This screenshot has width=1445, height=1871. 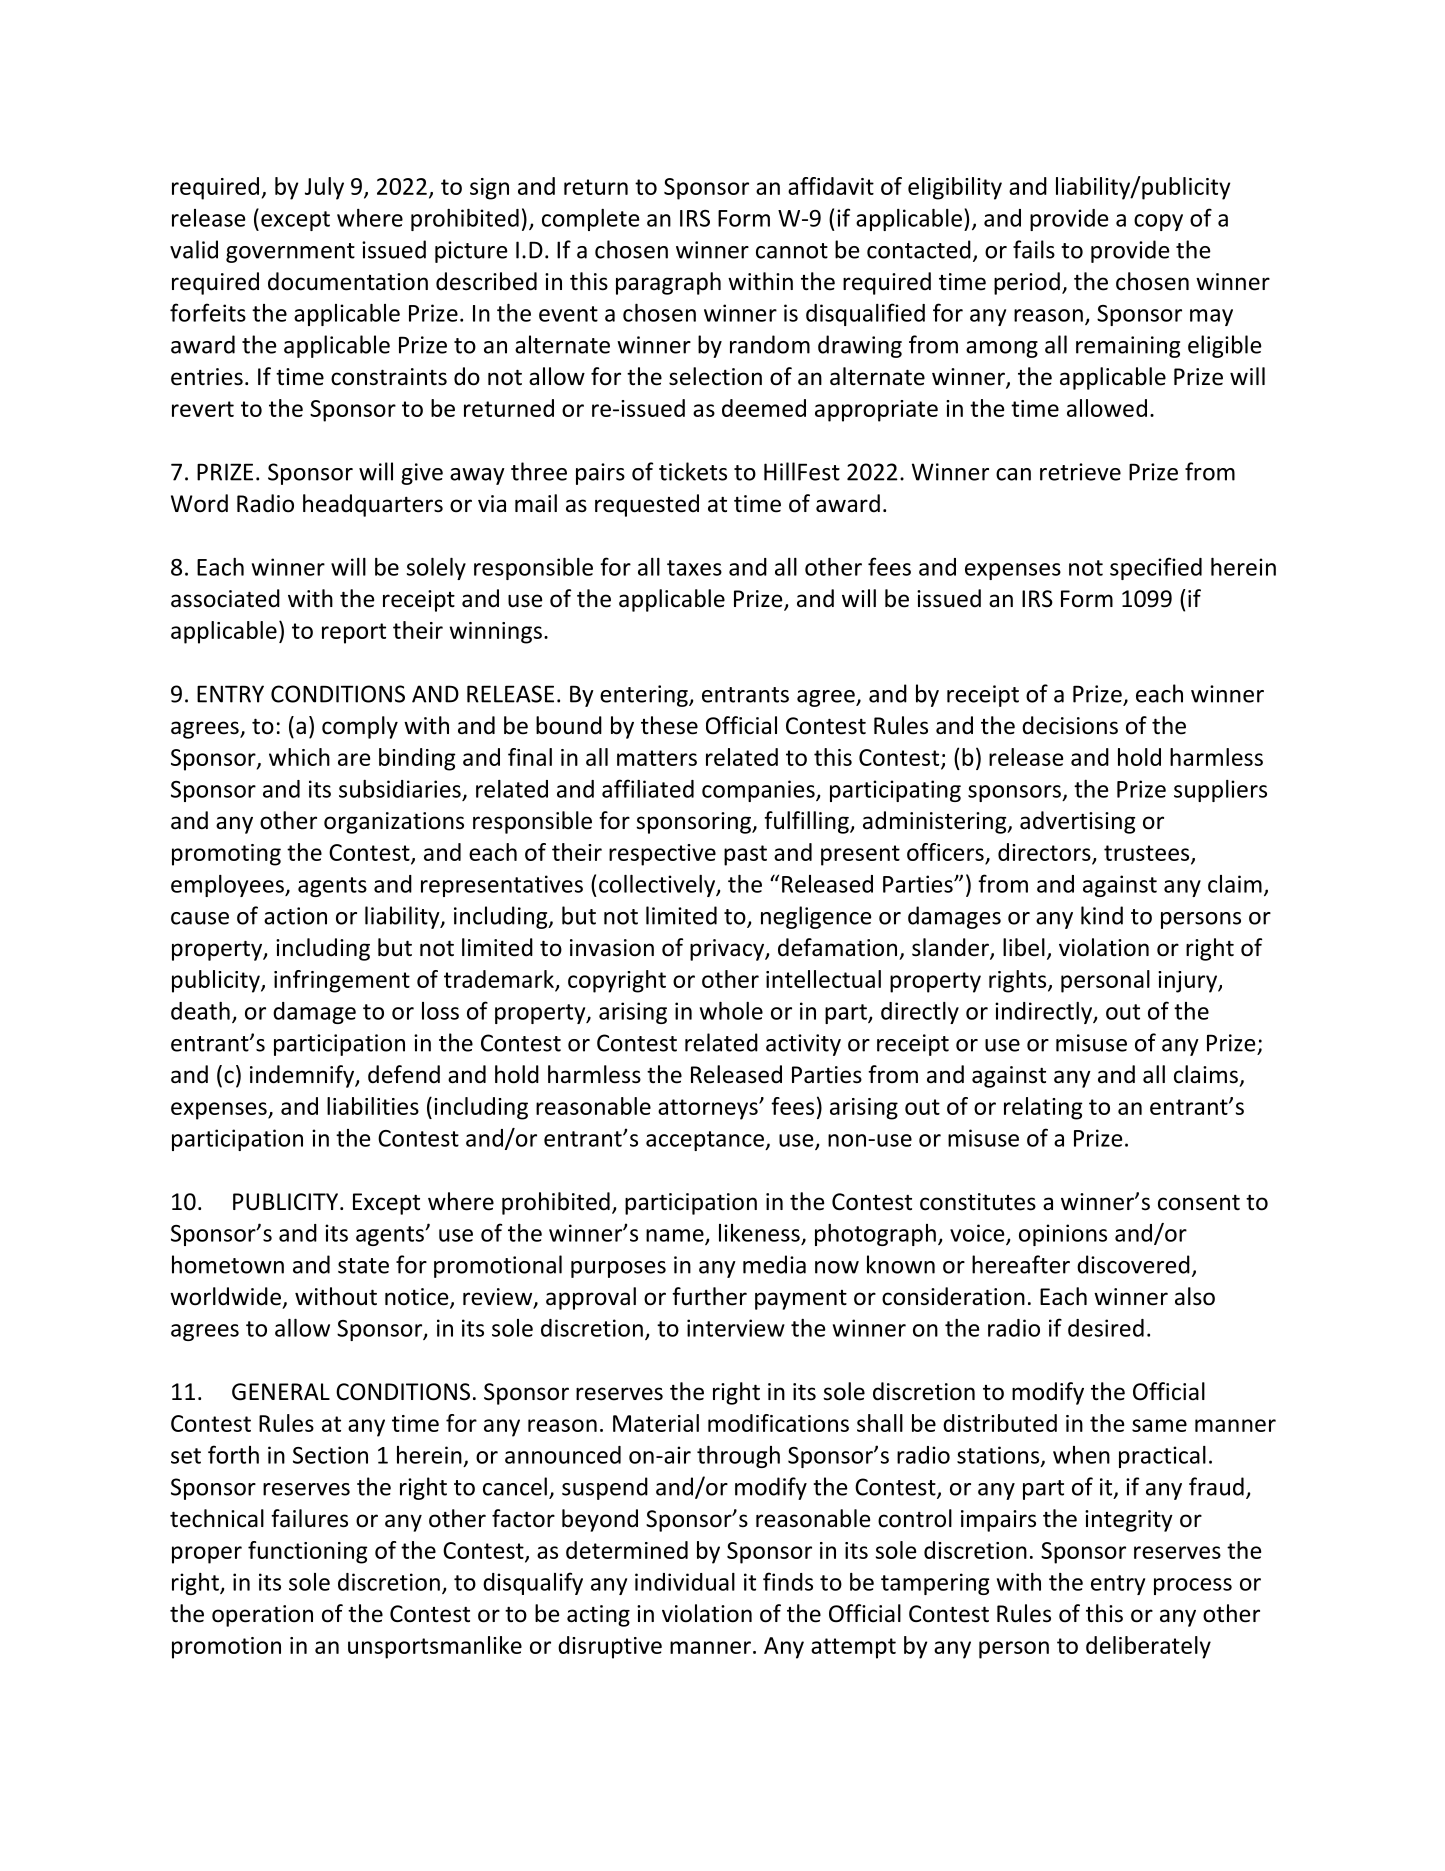 What do you see at coordinates (1034, 249) in the screenshot?
I see `fails` at bounding box center [1034, 249].
